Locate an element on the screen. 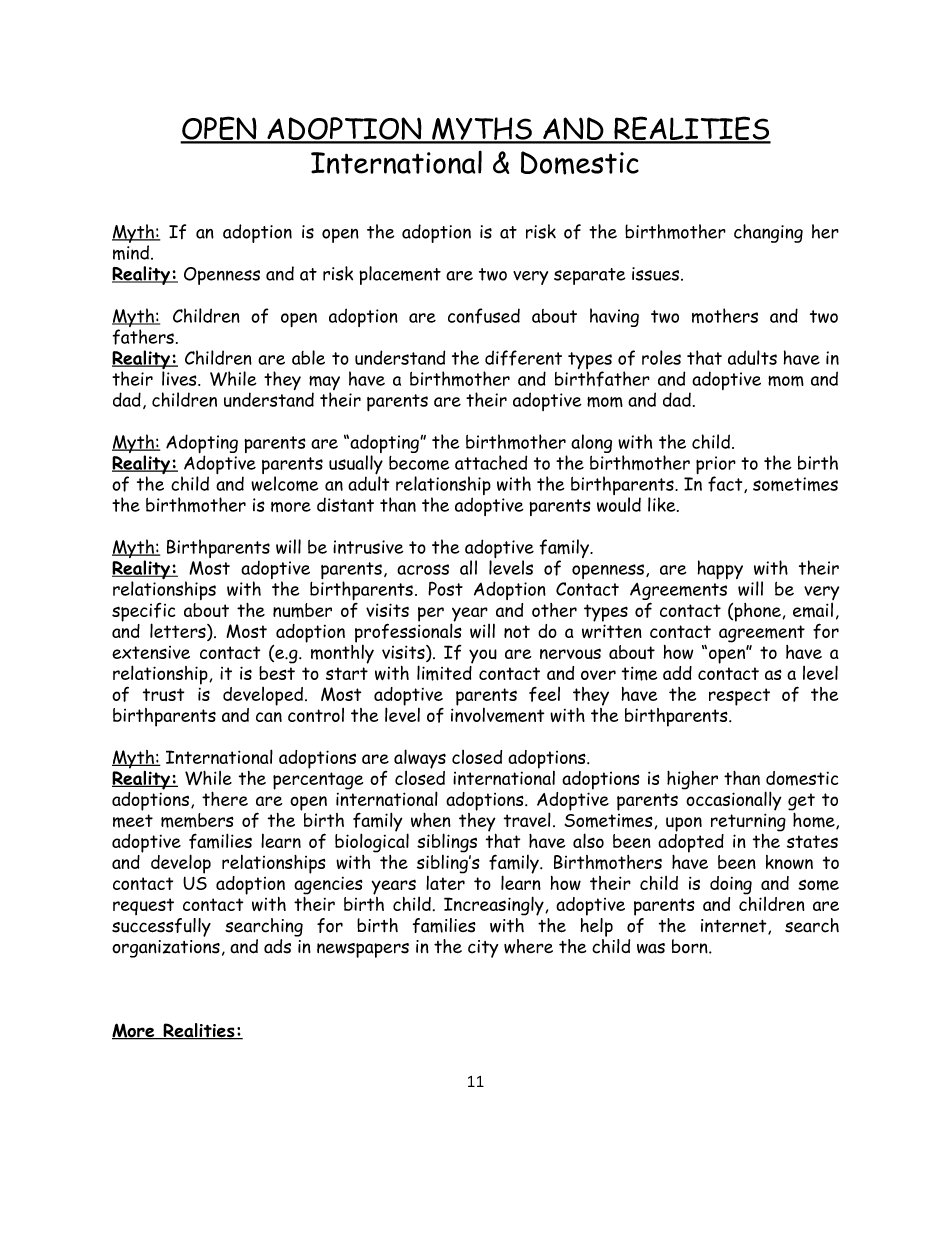 The width and height of the screenshot is (952, 1233). happy is located at coordinates (720, 569).
